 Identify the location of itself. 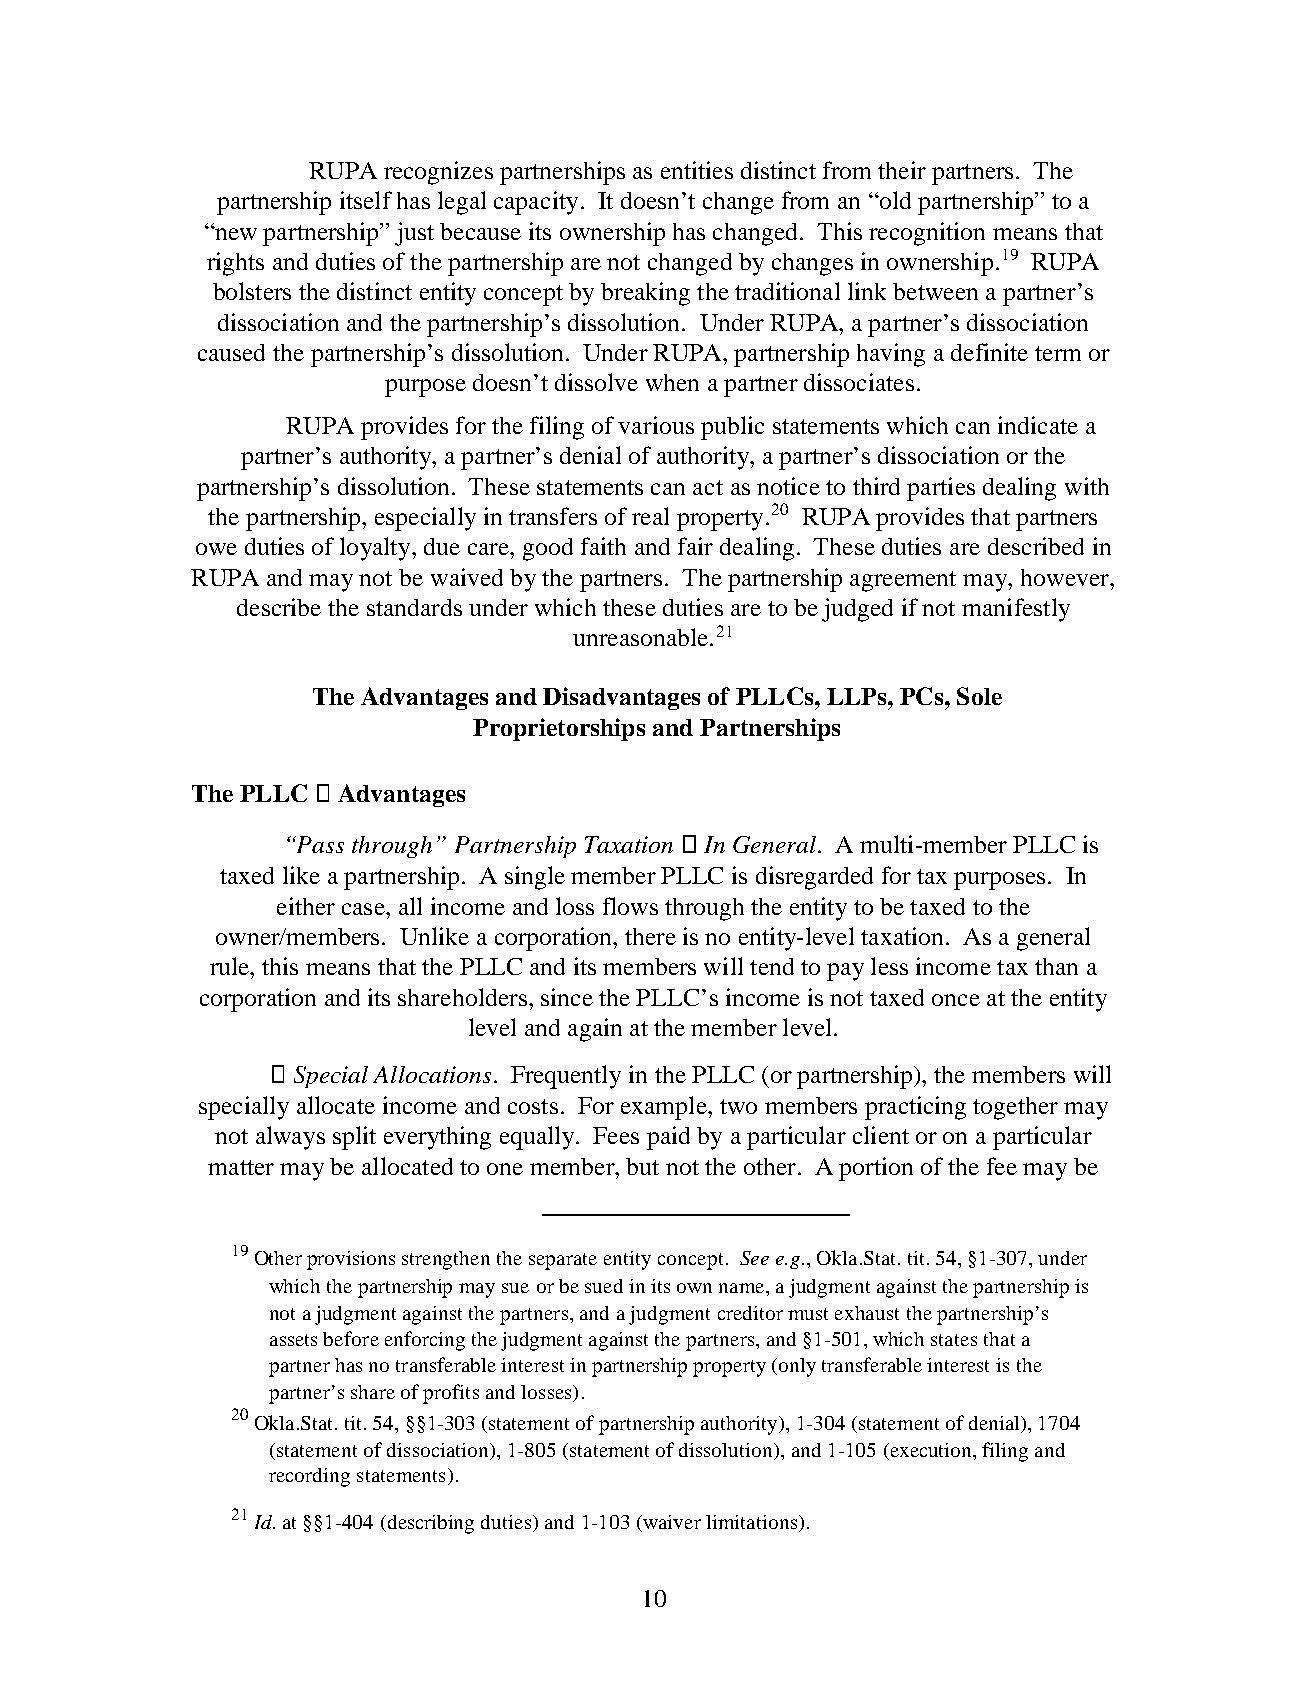
(366, 200).
